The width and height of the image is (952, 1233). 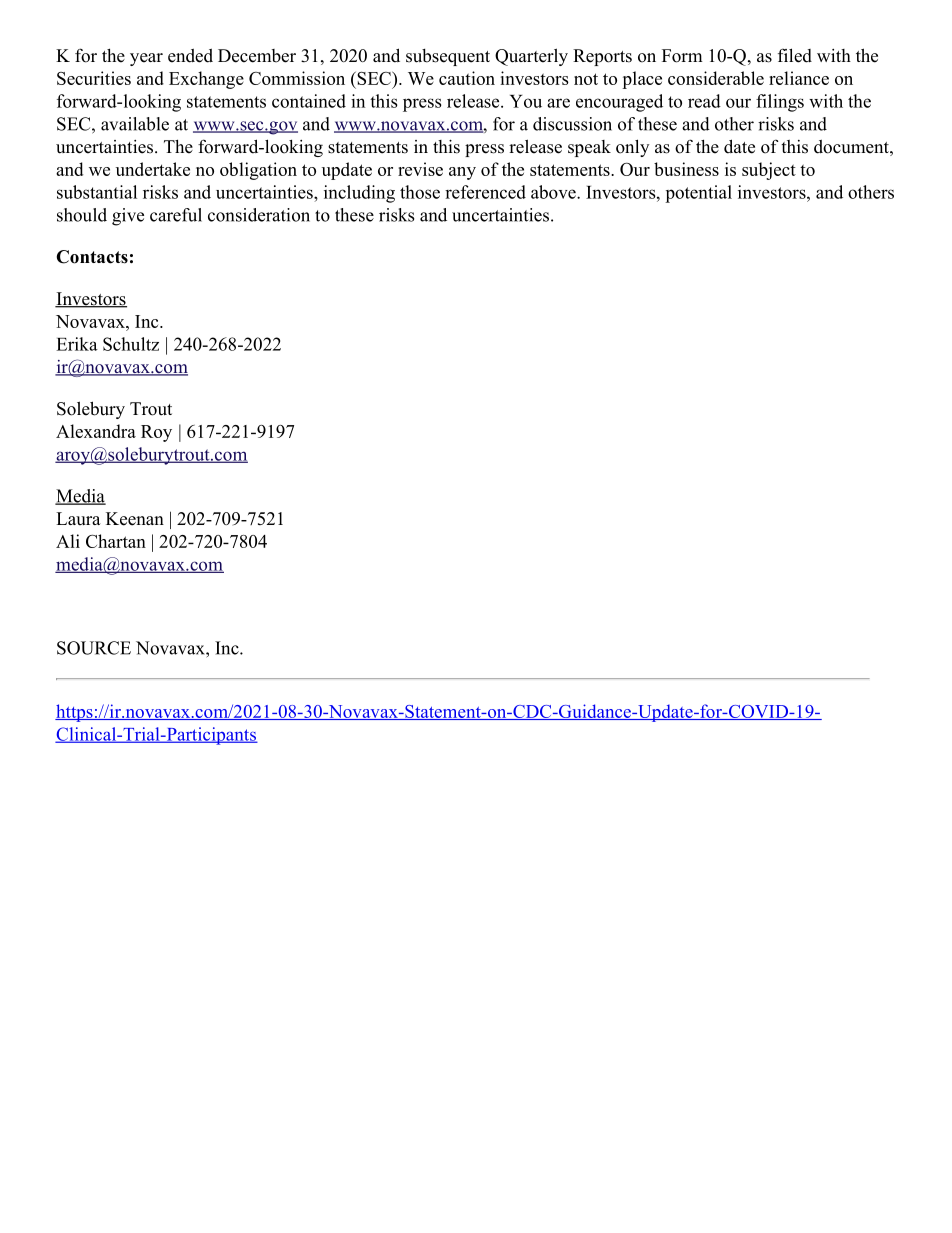 I want to click on Erika, so click(x=77, y=344).
